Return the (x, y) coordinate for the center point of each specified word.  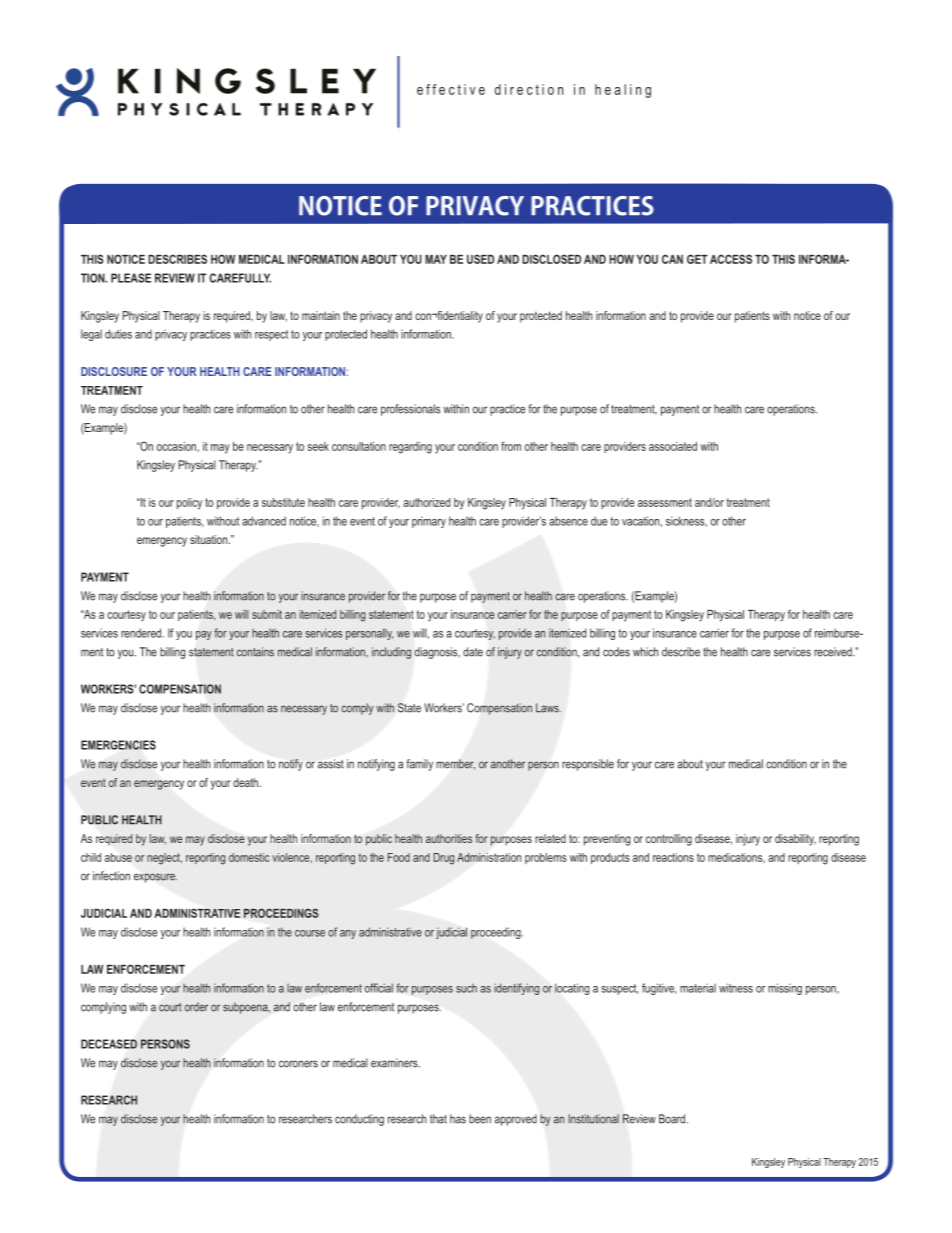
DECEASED (109, 1044)
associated (673, 446)
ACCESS (731, 259)
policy (189, 504)
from (511, 446)
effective (451, 89)
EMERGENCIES (118, 745)
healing (623, 91)
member (455, 764)
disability (795, 840)
